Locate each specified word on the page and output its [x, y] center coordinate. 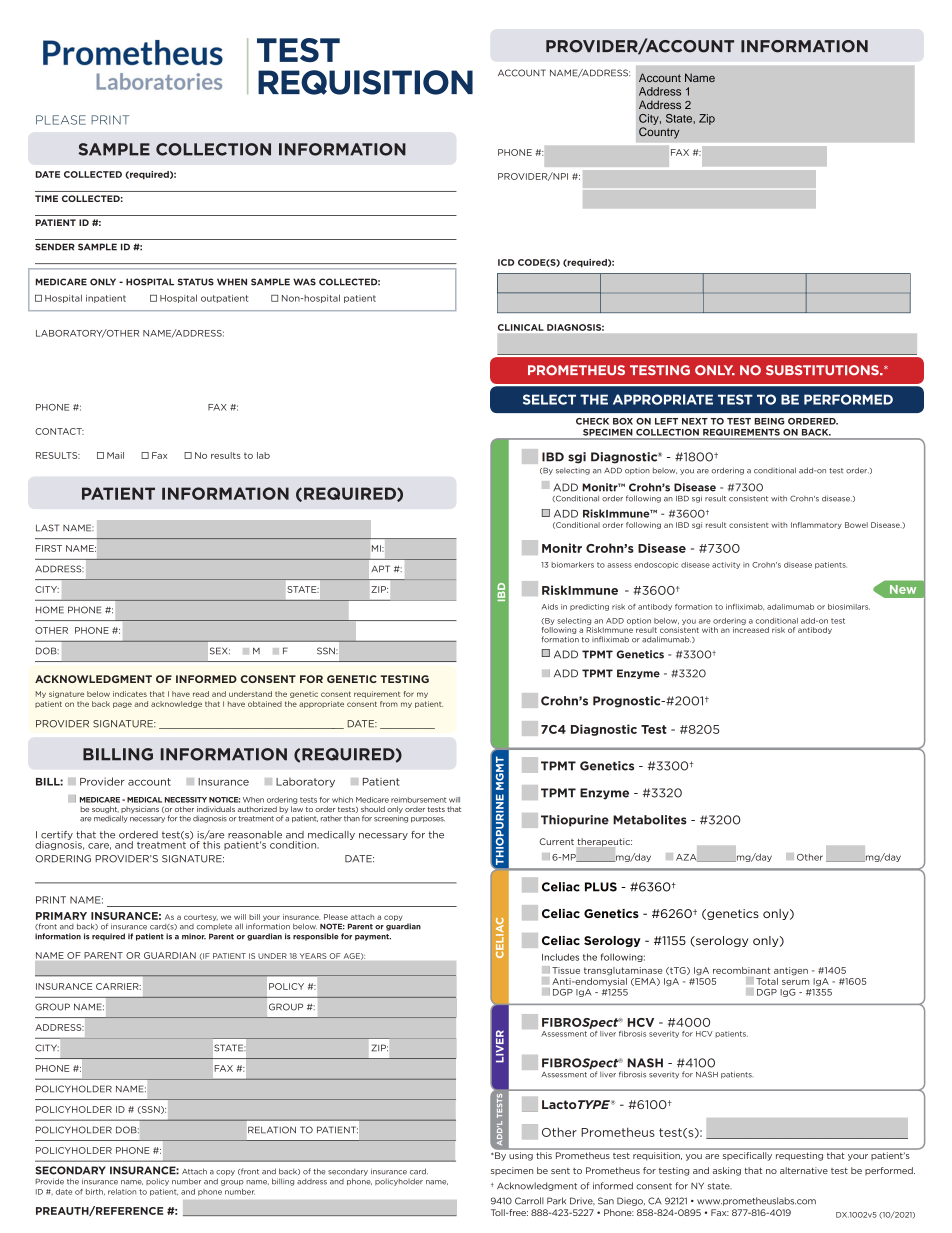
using [521, 1156]
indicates [130, 694]
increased [751, 630]
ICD [506, 262]
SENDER [55, 247]
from [389, 704]
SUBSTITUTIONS [823, 370]
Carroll [529, 1201]
